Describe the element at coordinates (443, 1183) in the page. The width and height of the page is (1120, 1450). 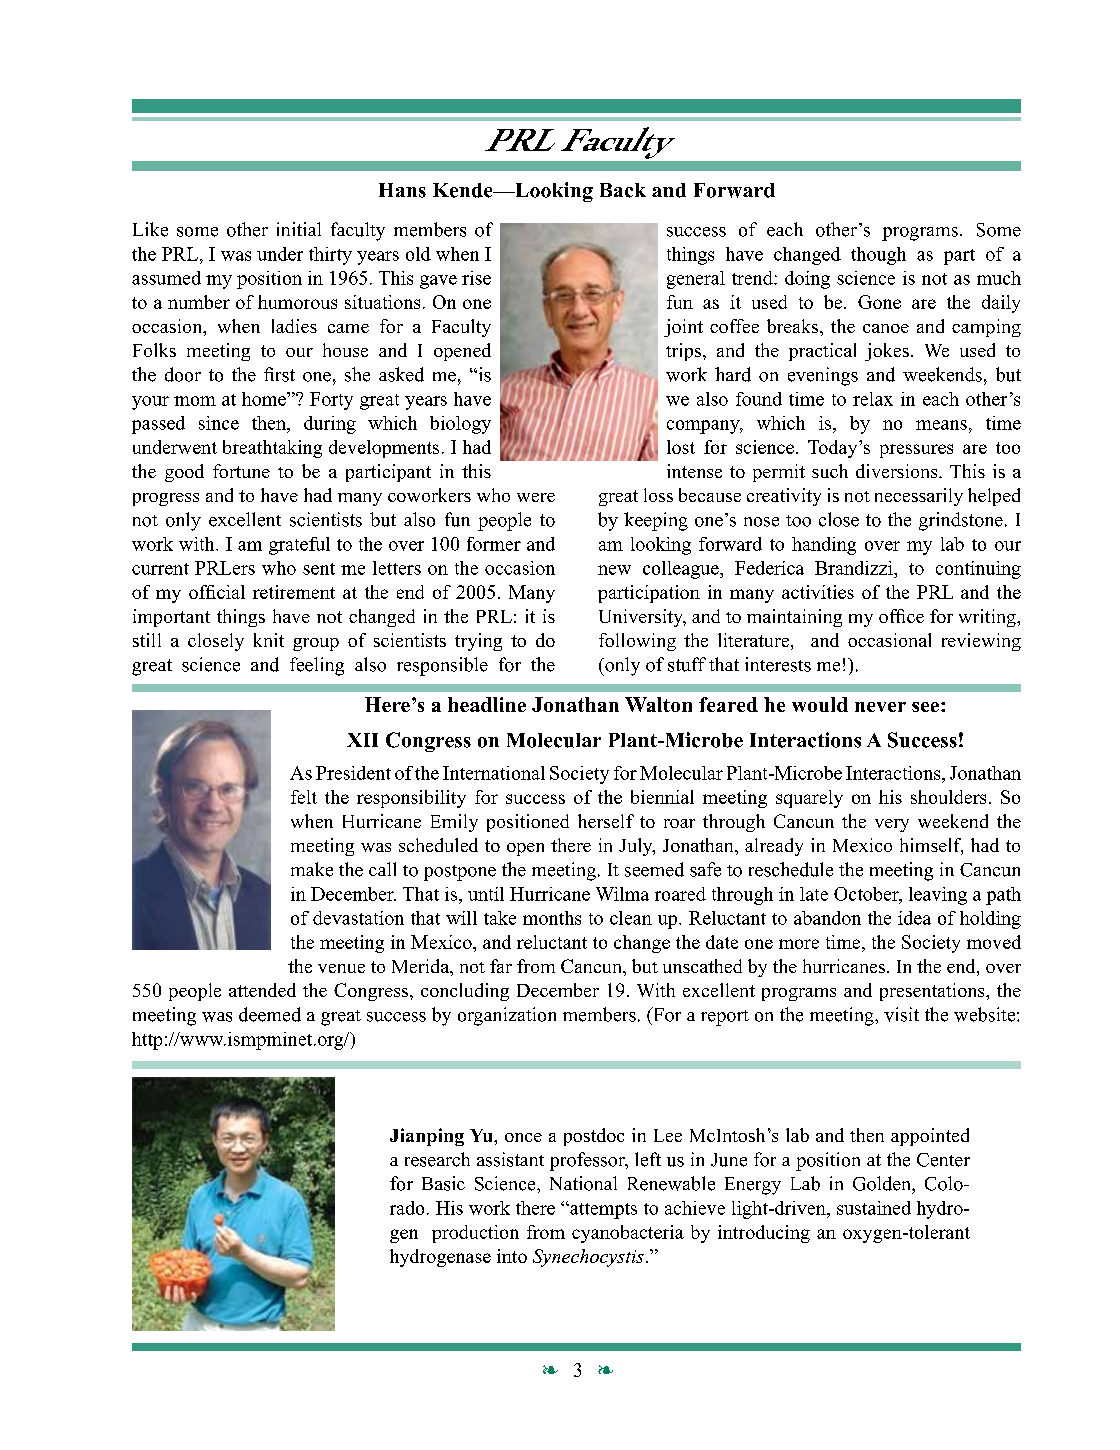
I see `Basic` at that location.
